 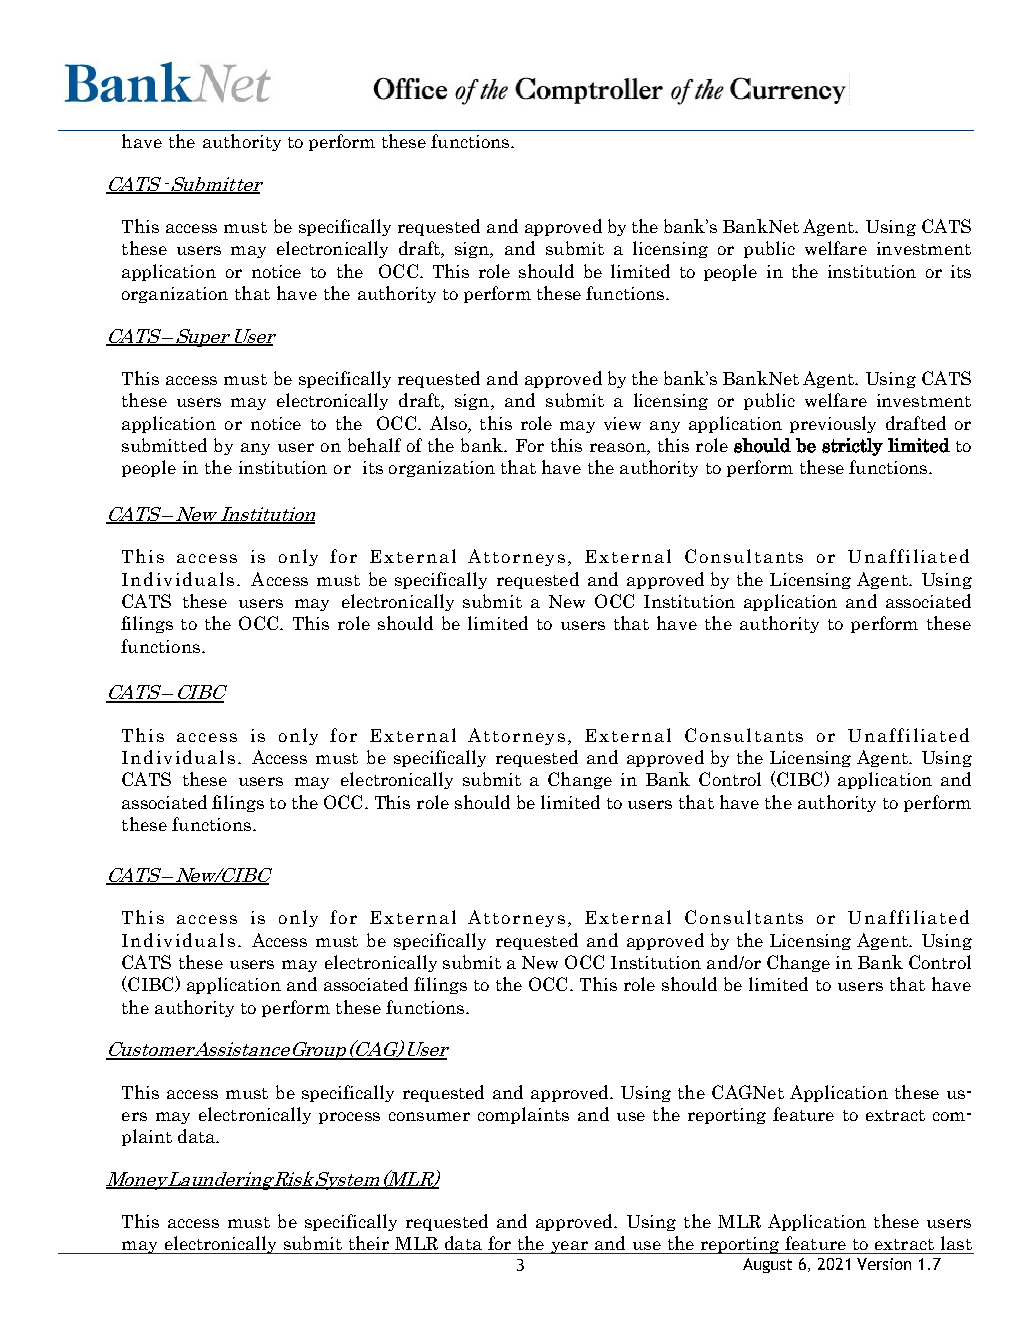 I want to click on view, so click(x=622, y=423).
